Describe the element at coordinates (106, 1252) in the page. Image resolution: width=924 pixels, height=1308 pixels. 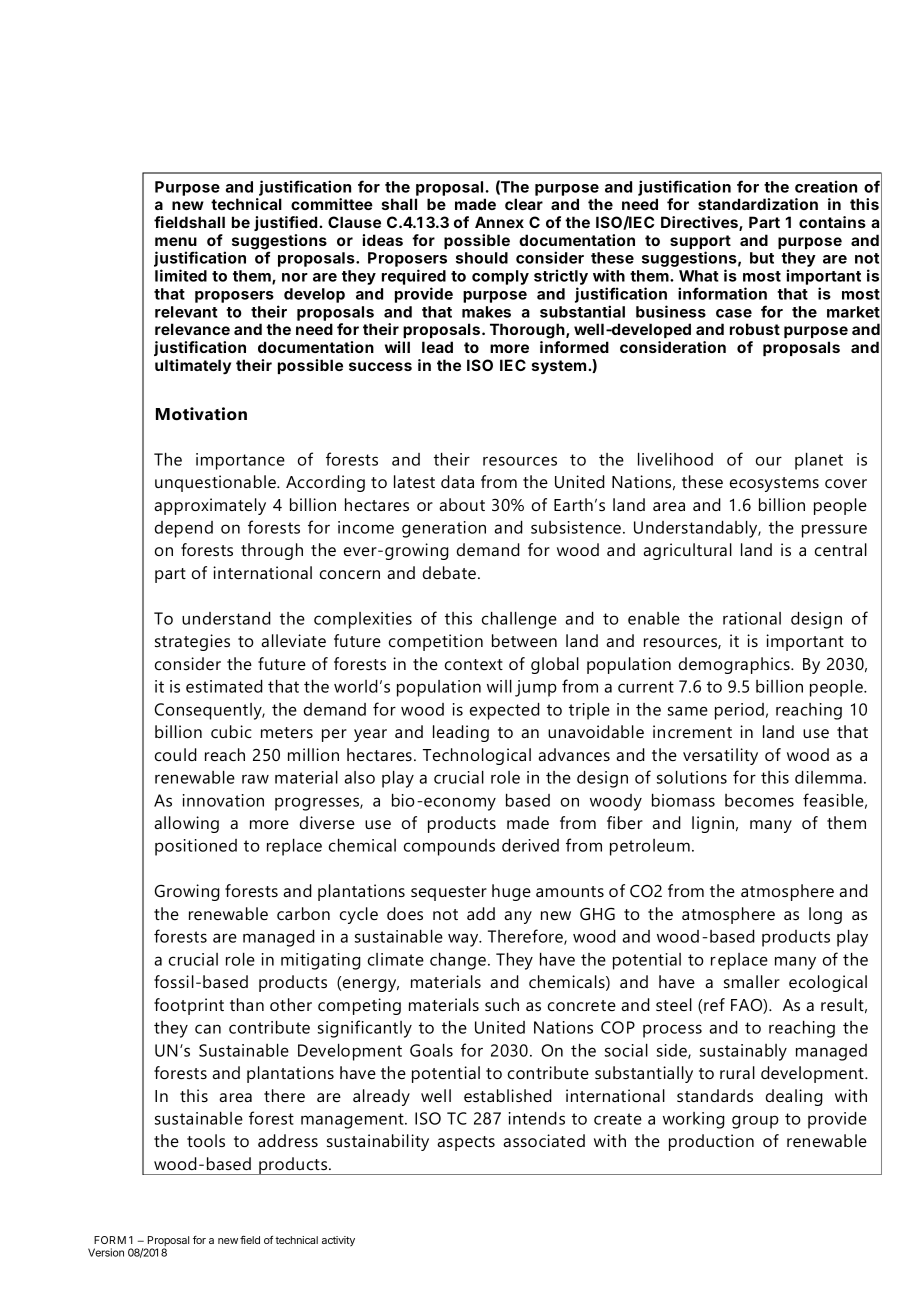
I see `Version` at that location.
